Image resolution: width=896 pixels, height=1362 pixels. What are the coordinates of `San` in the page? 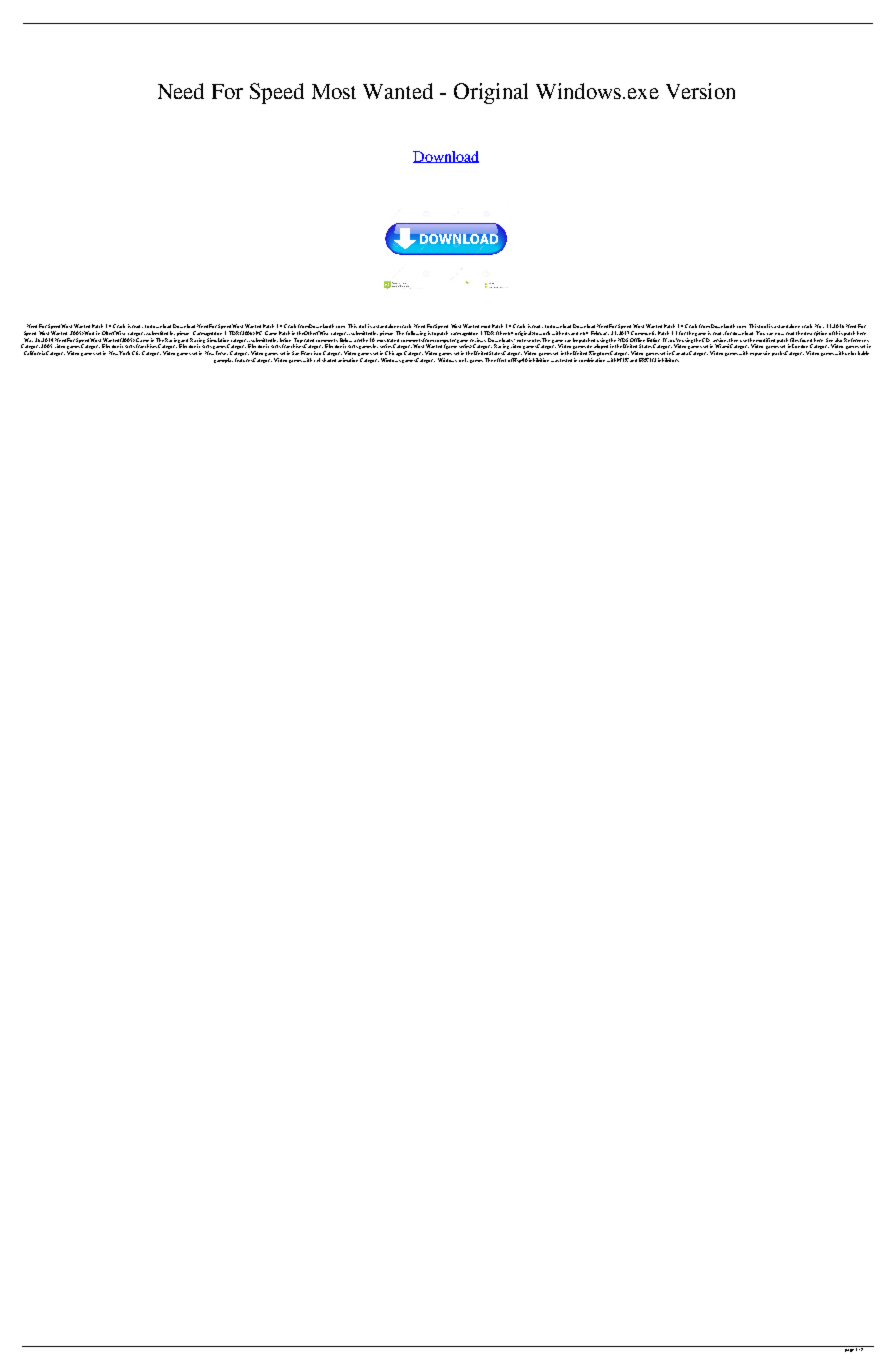 It's located at (295, 353).
